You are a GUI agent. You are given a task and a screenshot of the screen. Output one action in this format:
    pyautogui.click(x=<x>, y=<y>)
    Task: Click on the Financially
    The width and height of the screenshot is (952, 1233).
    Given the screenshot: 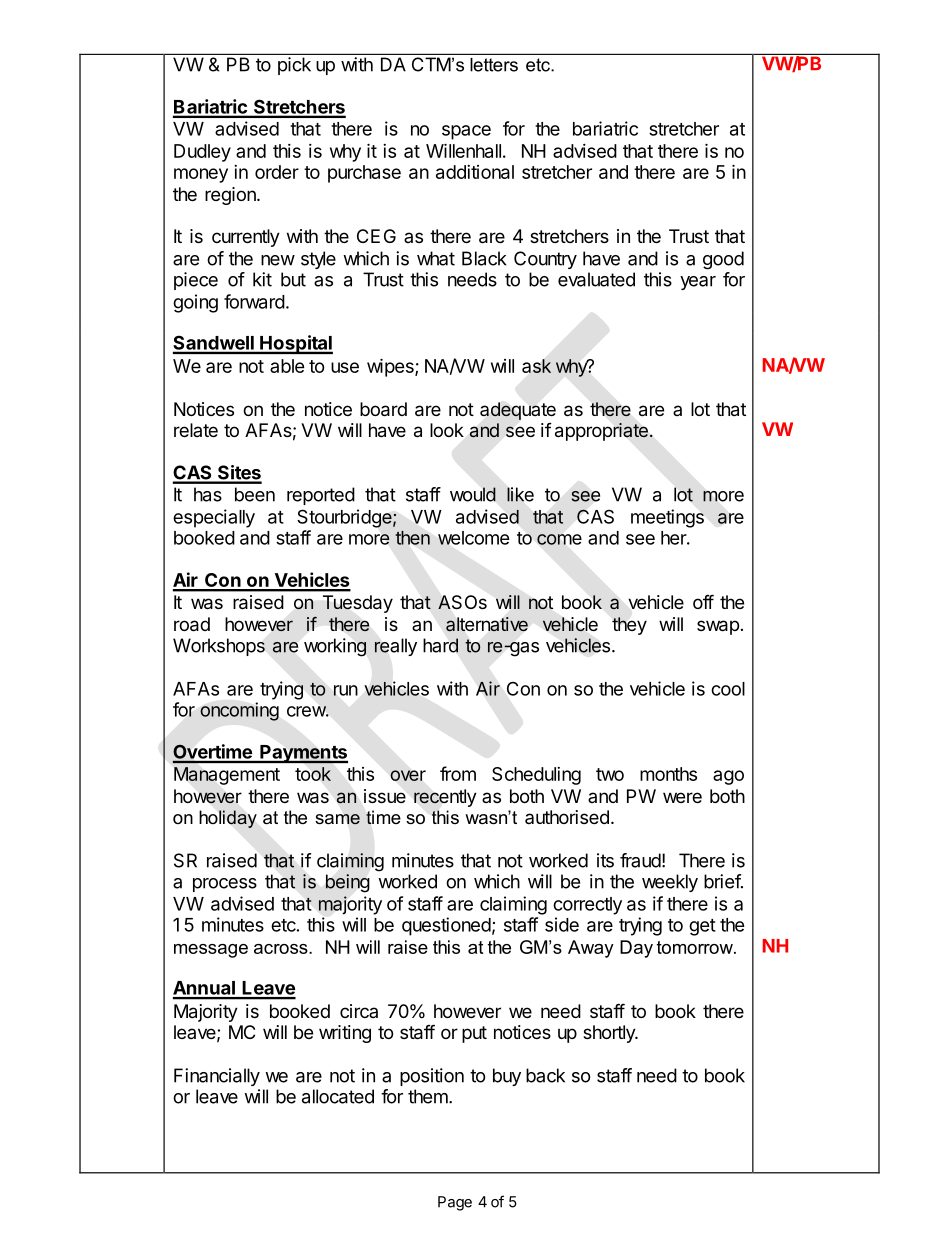 What is the action you would take?
    pyautogui.click(x=217, y=1077)
